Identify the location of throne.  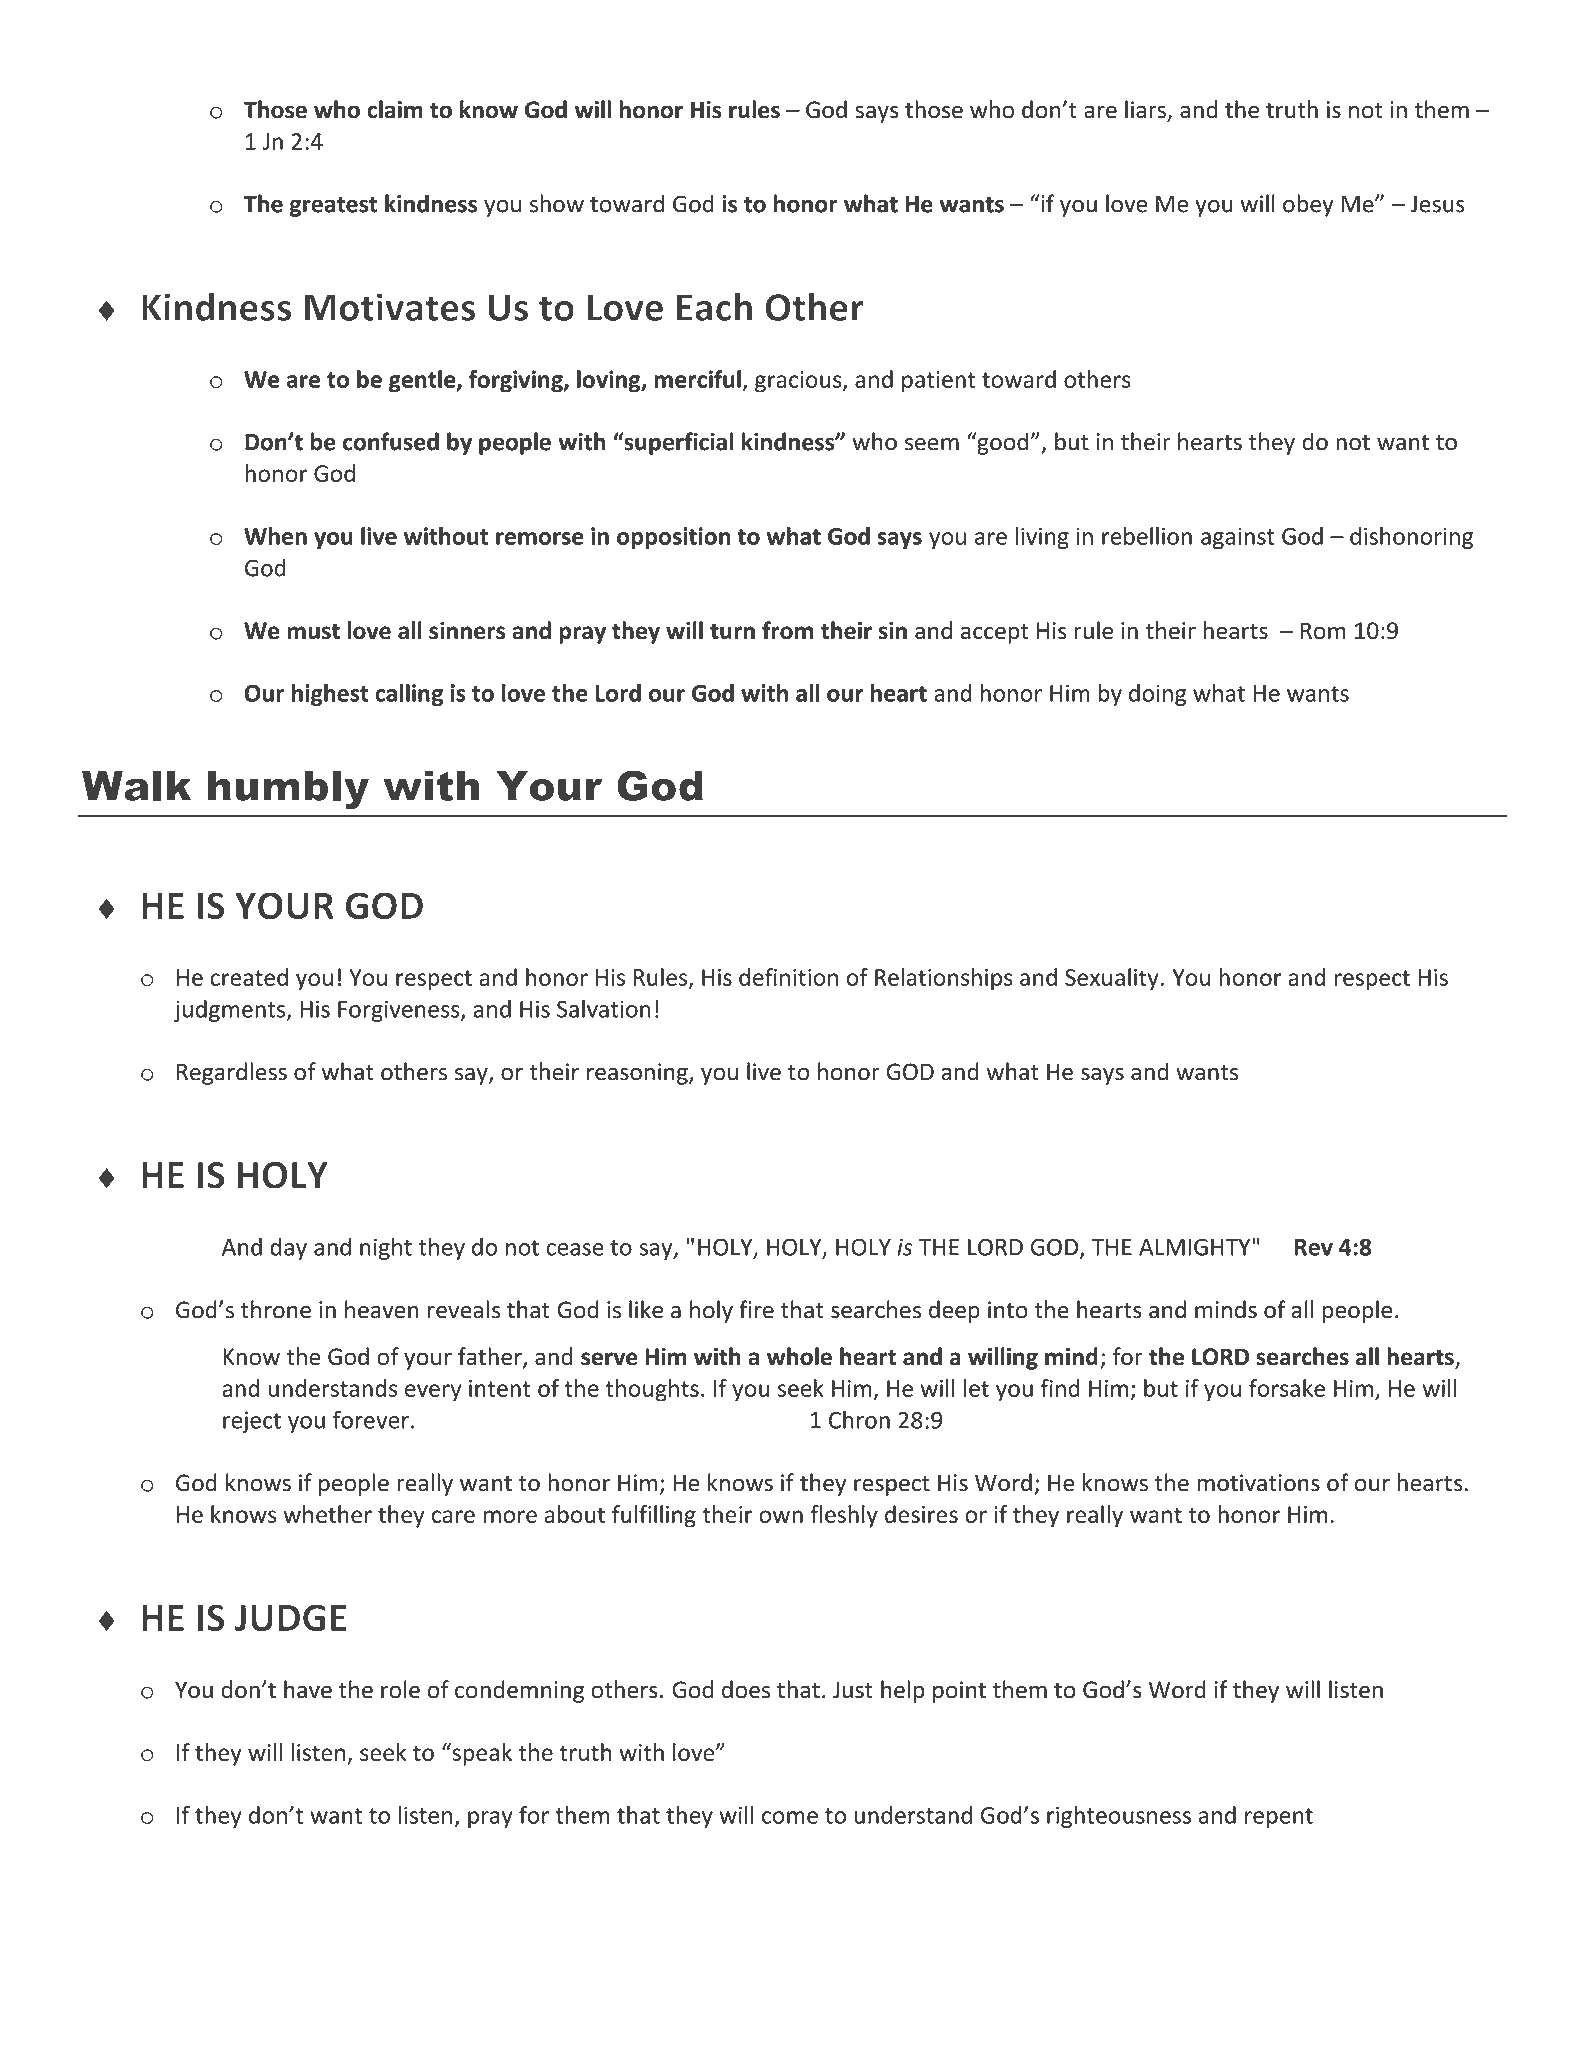
(276, 1309).
